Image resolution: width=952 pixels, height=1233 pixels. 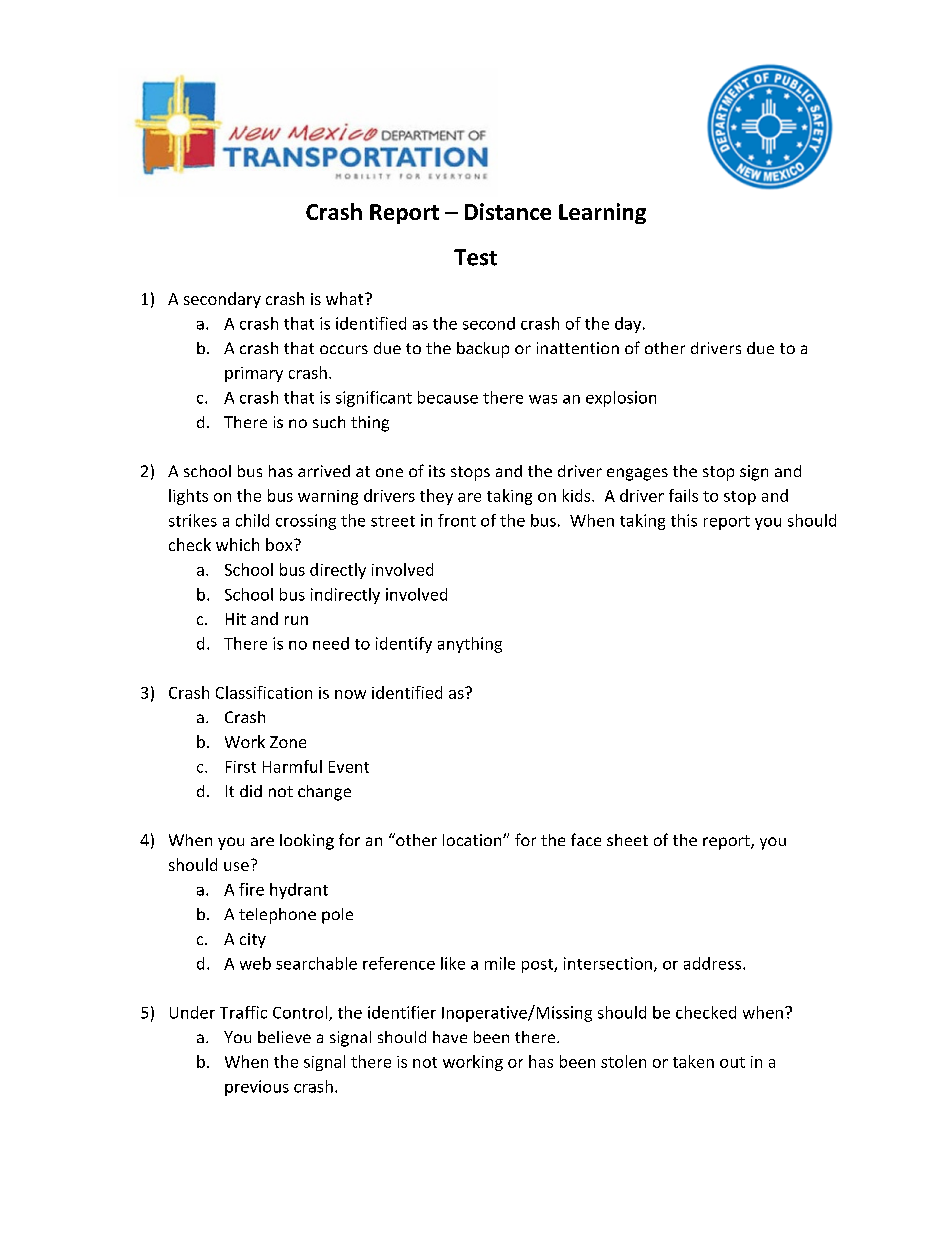 What do you see at coordinates (627, 840) in the page?
I see `sheet` at bounding box center [627, 840].
